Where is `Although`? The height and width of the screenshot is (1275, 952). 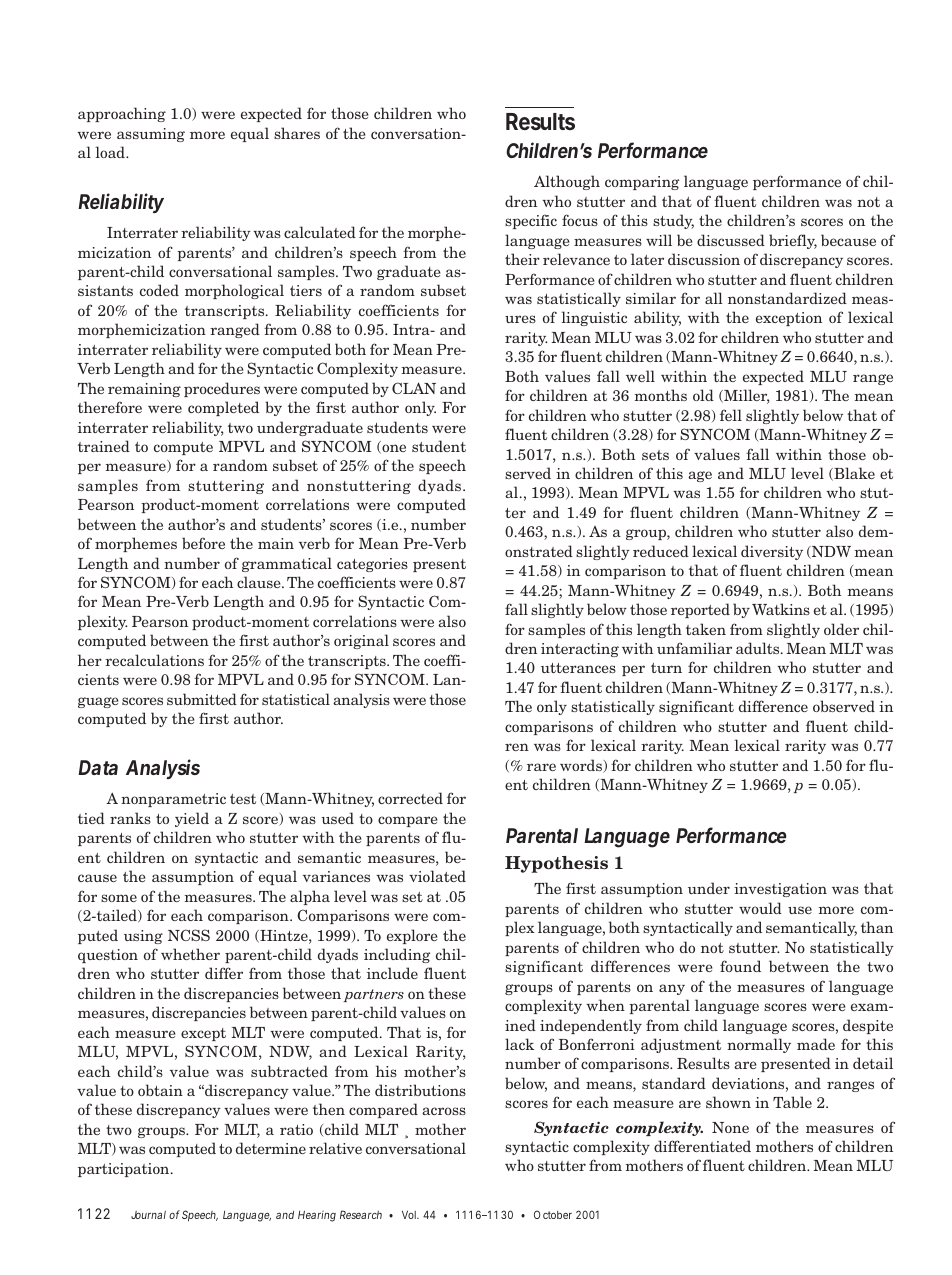
Although is located at coordinates (567, 182).
